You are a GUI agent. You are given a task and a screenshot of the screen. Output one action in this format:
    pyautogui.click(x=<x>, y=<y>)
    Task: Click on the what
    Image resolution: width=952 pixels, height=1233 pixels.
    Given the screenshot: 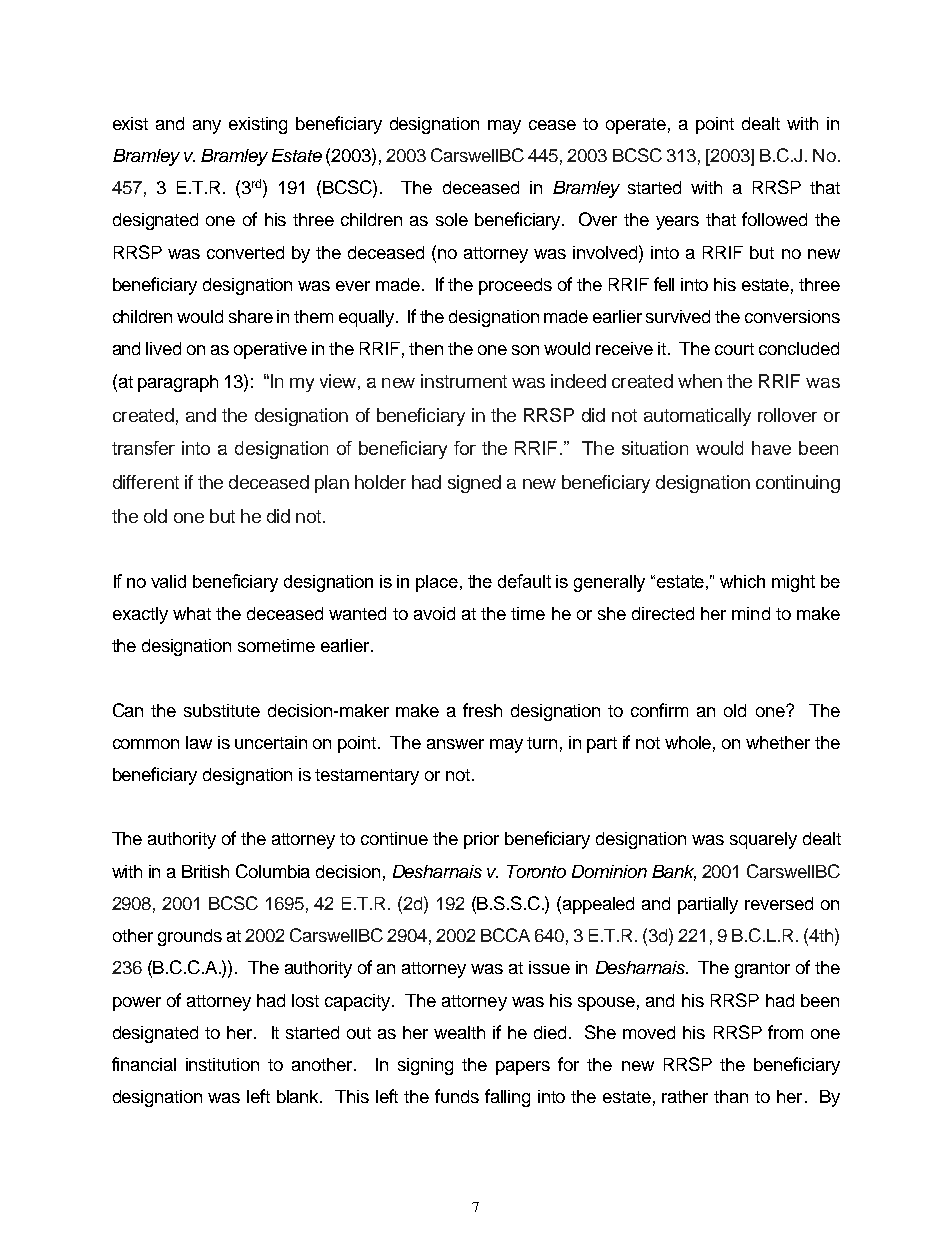 What is the action you would take?
    pyautogui.click(x=192, y=613)
